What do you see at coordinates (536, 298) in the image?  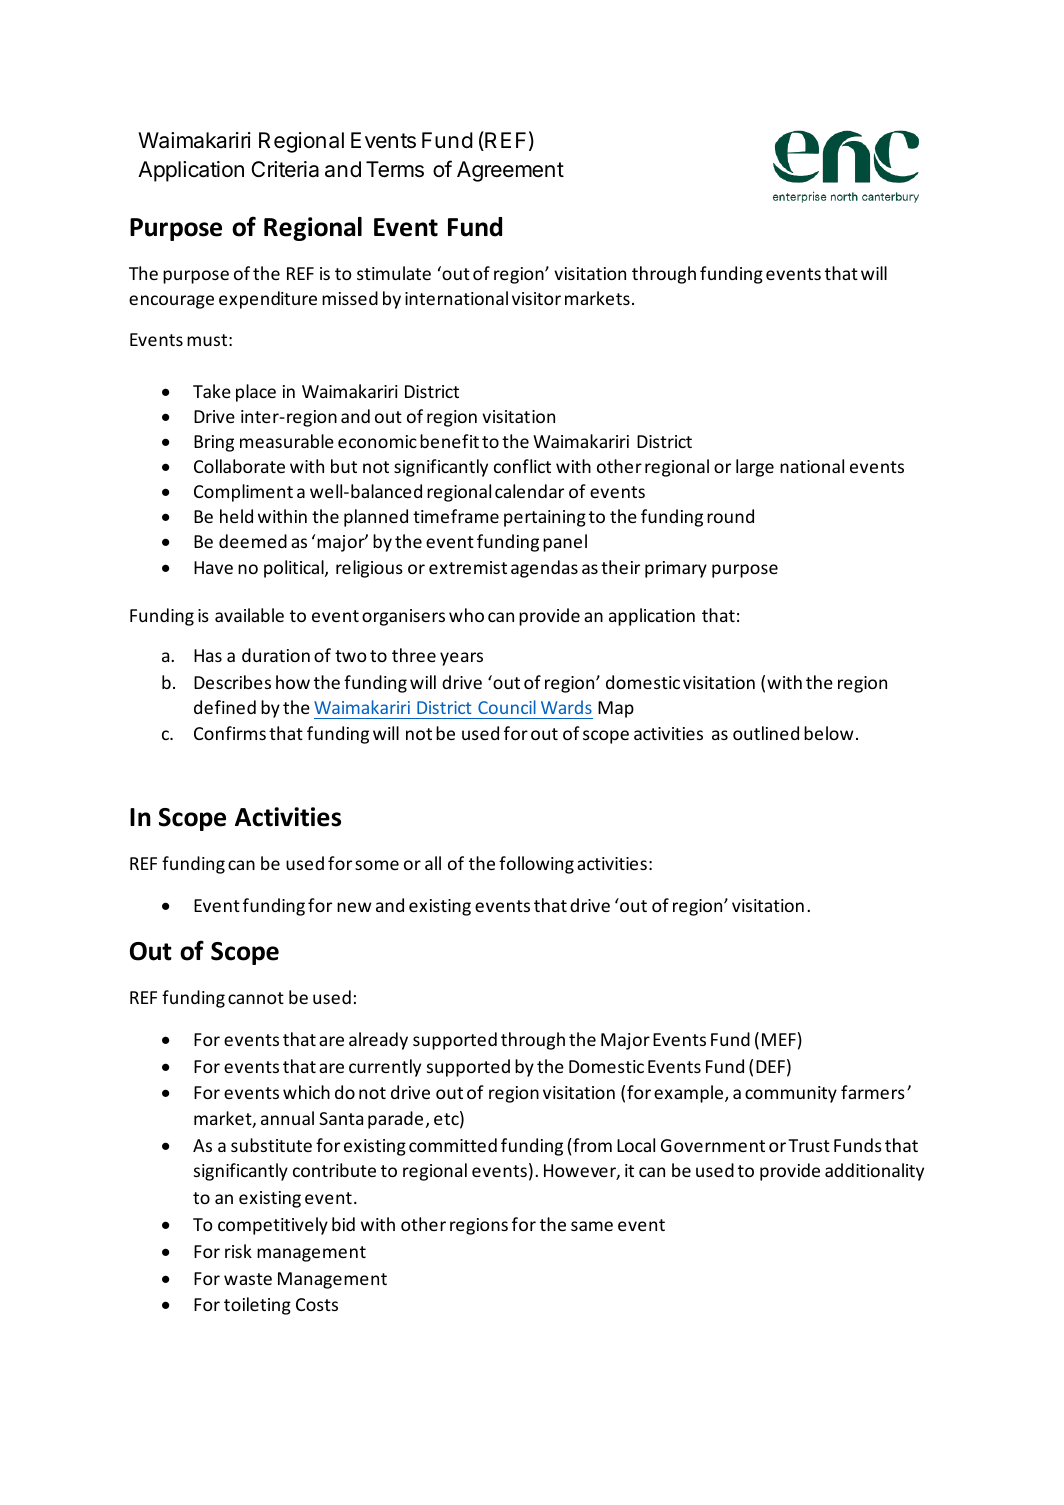 I see `visitor` at bounding box center [536, 298].
